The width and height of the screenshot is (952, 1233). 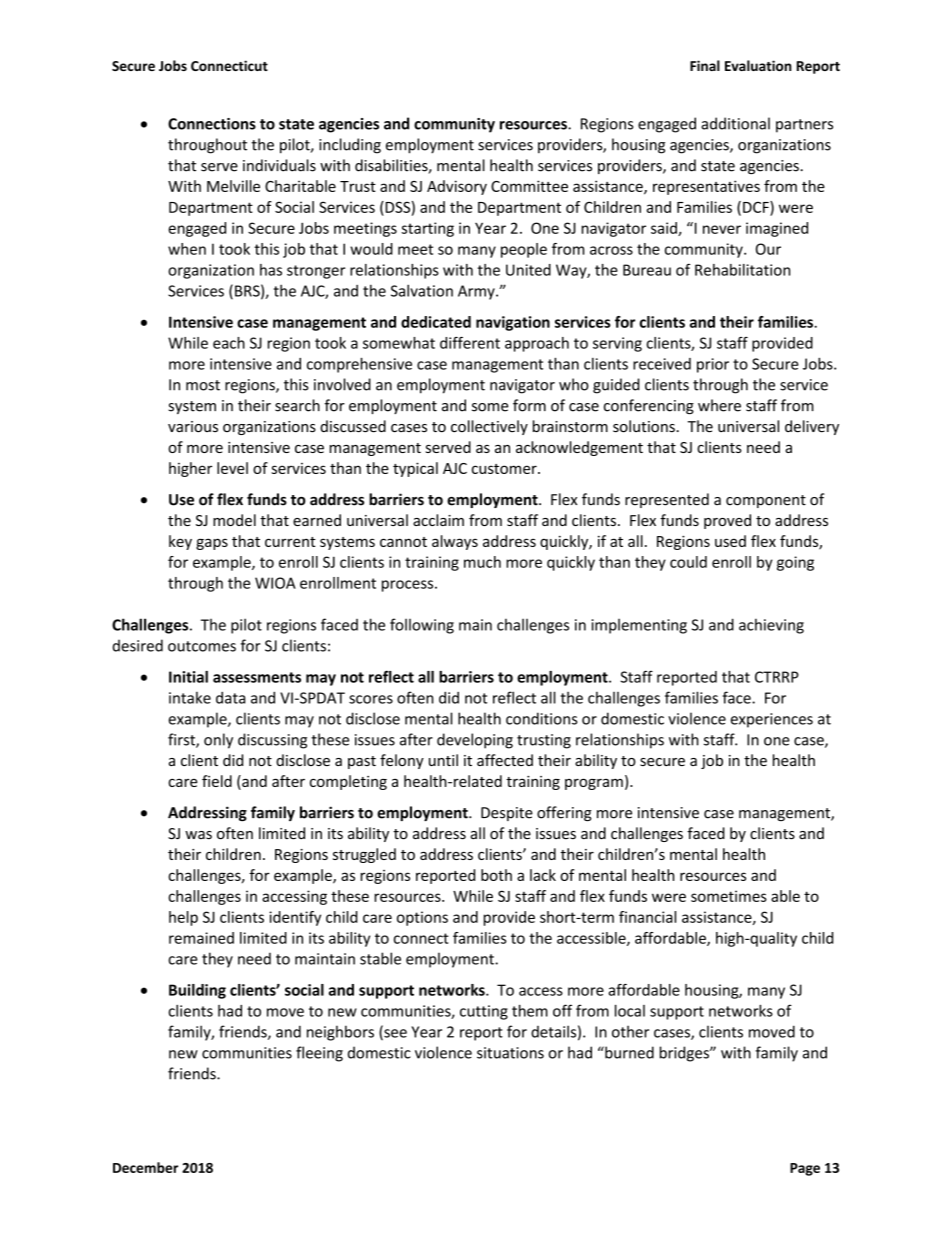 What do you see at coordinates (145, 1167) in the screenshot?
I see `December` at bounding box center [145, 1167].
